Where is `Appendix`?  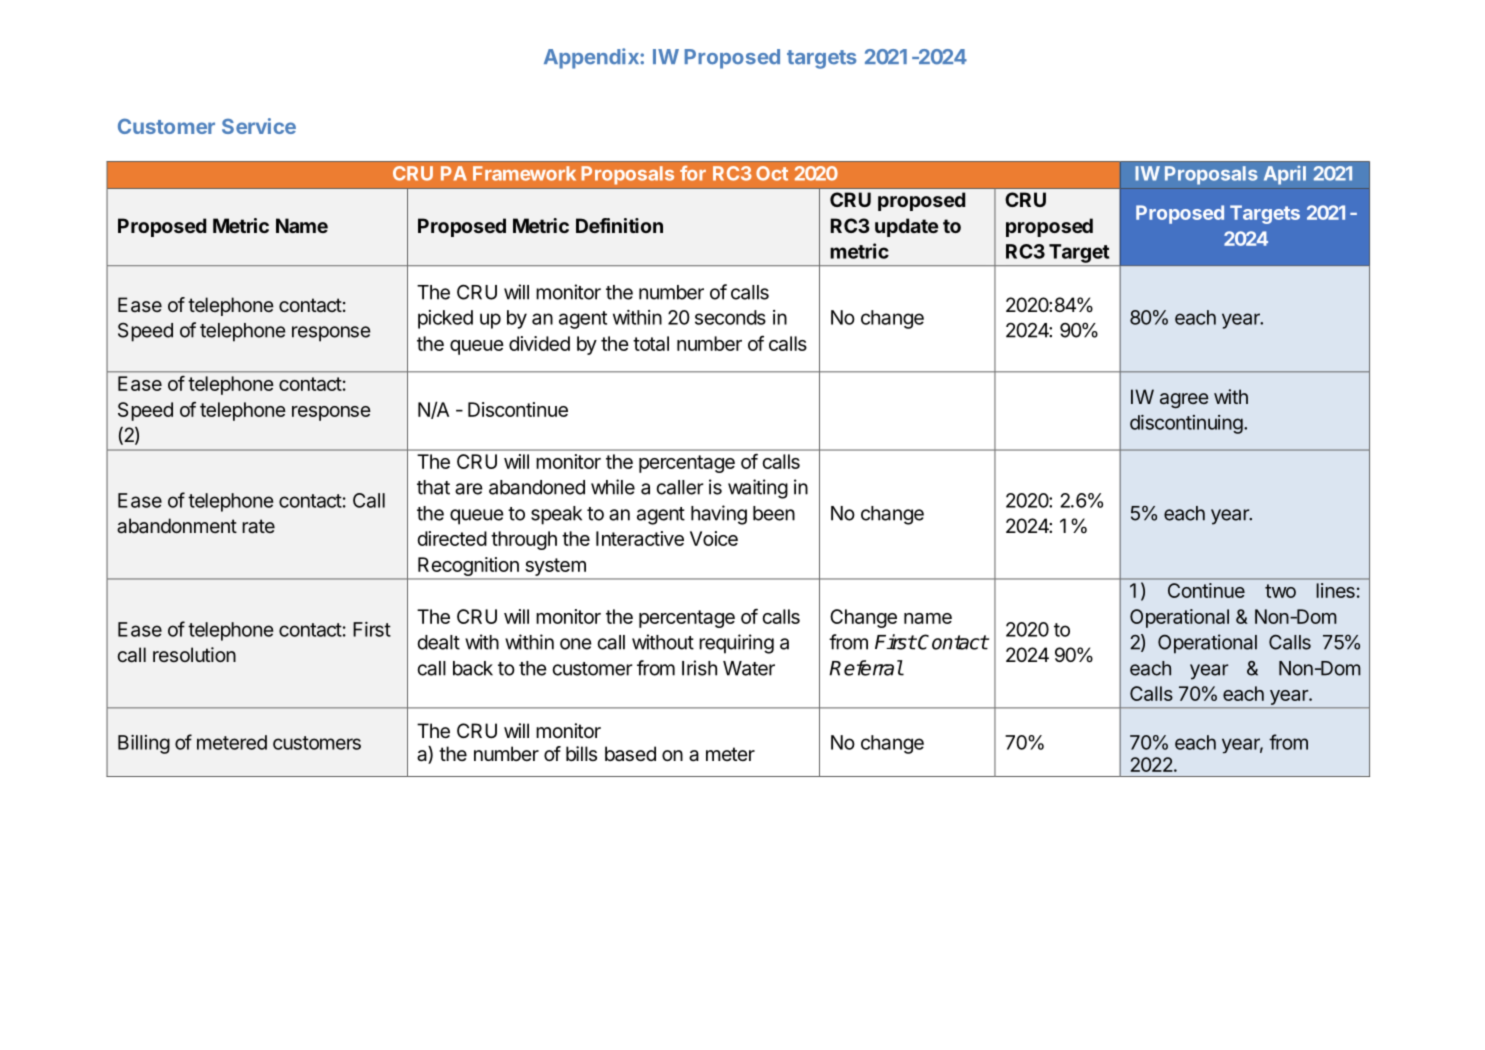
Appendix is located at coordinates (592, 58).
